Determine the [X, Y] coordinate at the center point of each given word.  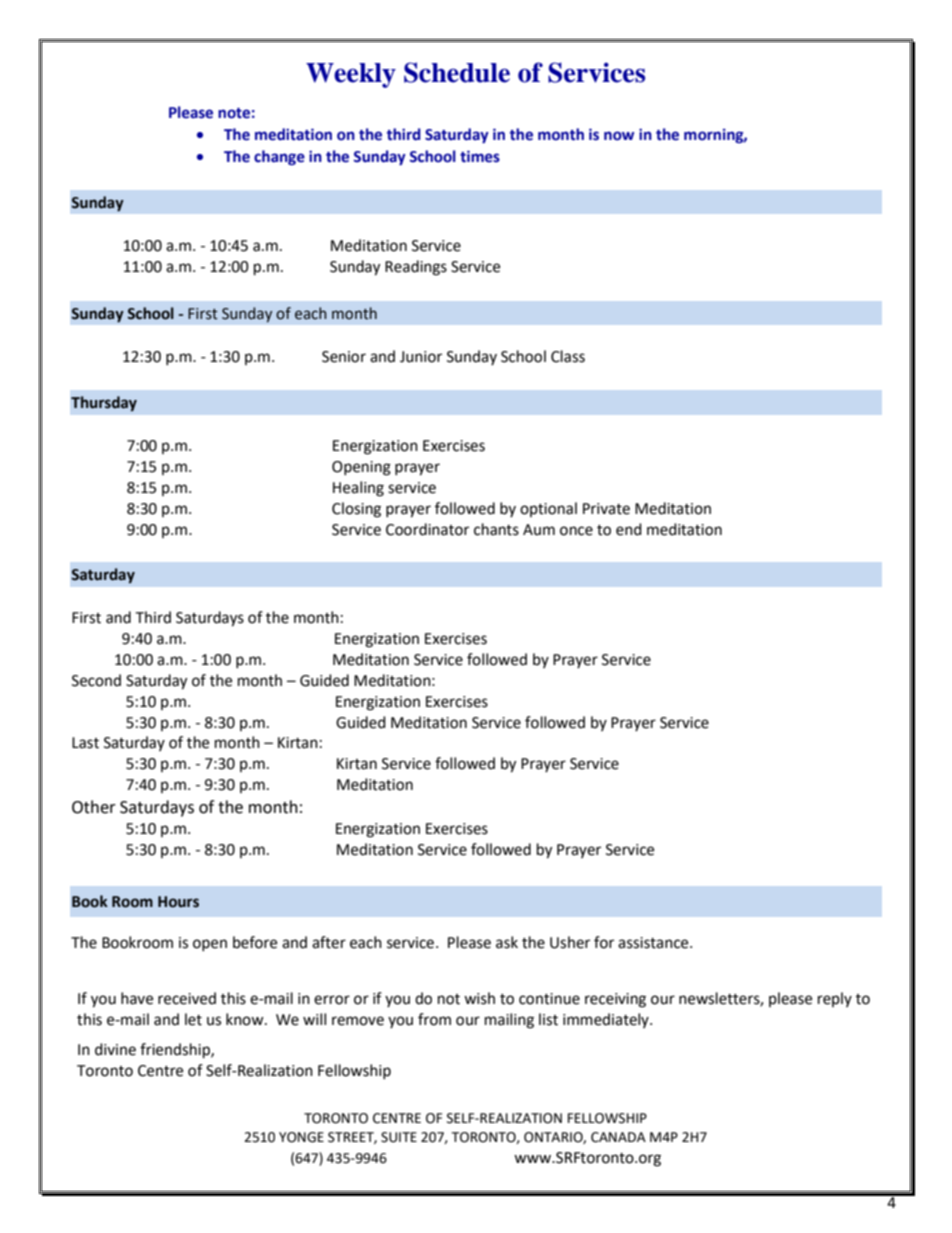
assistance [654, 943]
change [279, 157]
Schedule [457, 72]
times [480, 156]
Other [94, 807]
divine [115, 1049]
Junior [421, 357]
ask [507, 942]
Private [606, 509]
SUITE [399, 1137]
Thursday [104, 403]
